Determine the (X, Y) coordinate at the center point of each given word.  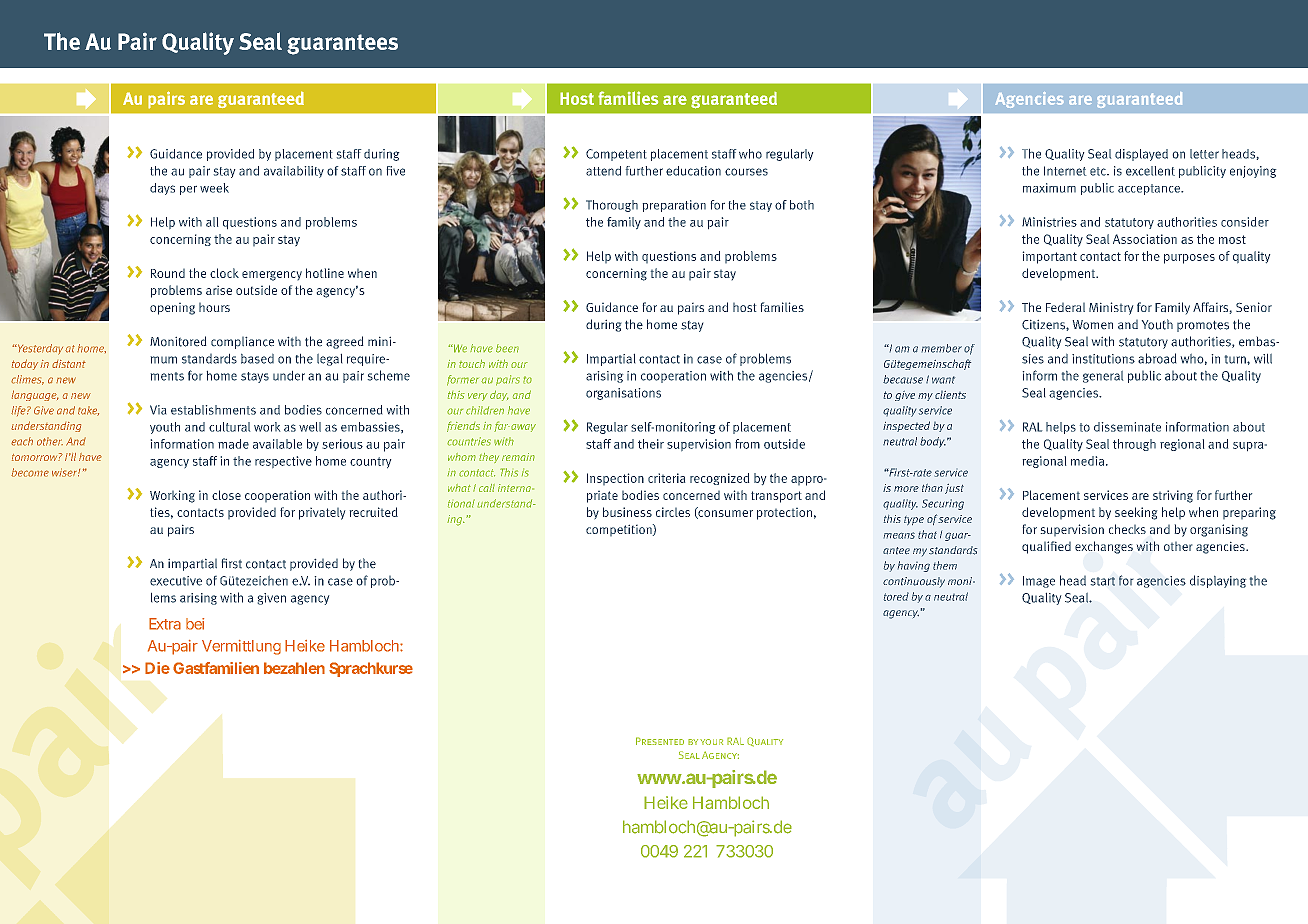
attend (603, 171)
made (233, 444)
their (651, 444)
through (1134, 445)
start (1103, 581)
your (711, 742)
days (162, 189)
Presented (660, 741)
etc (1099, 171)
